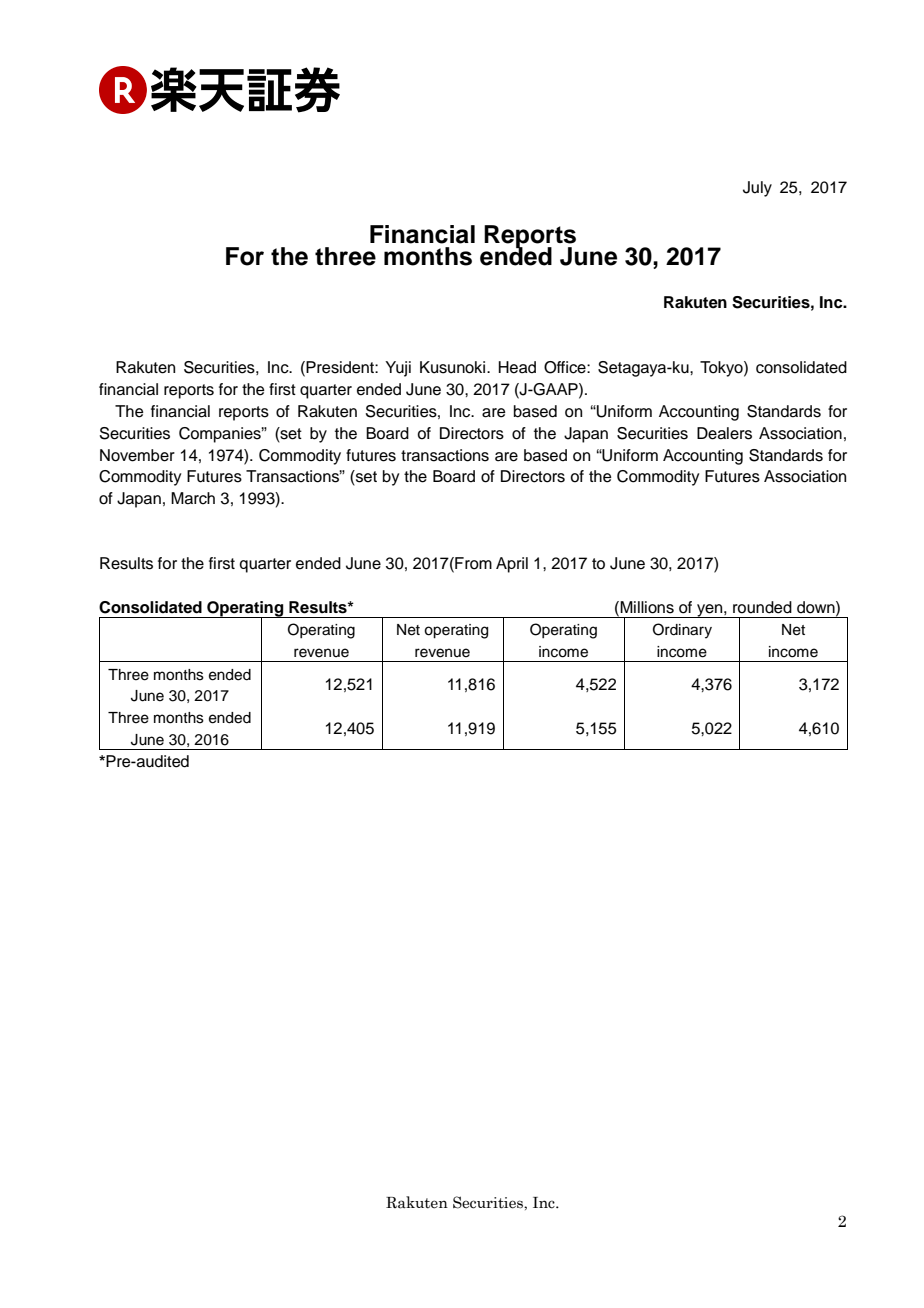 The image size is (924, 1308). What do you see at coordinates (193, 498) in the page?
I see `March` at bounding box center [193, 498].
